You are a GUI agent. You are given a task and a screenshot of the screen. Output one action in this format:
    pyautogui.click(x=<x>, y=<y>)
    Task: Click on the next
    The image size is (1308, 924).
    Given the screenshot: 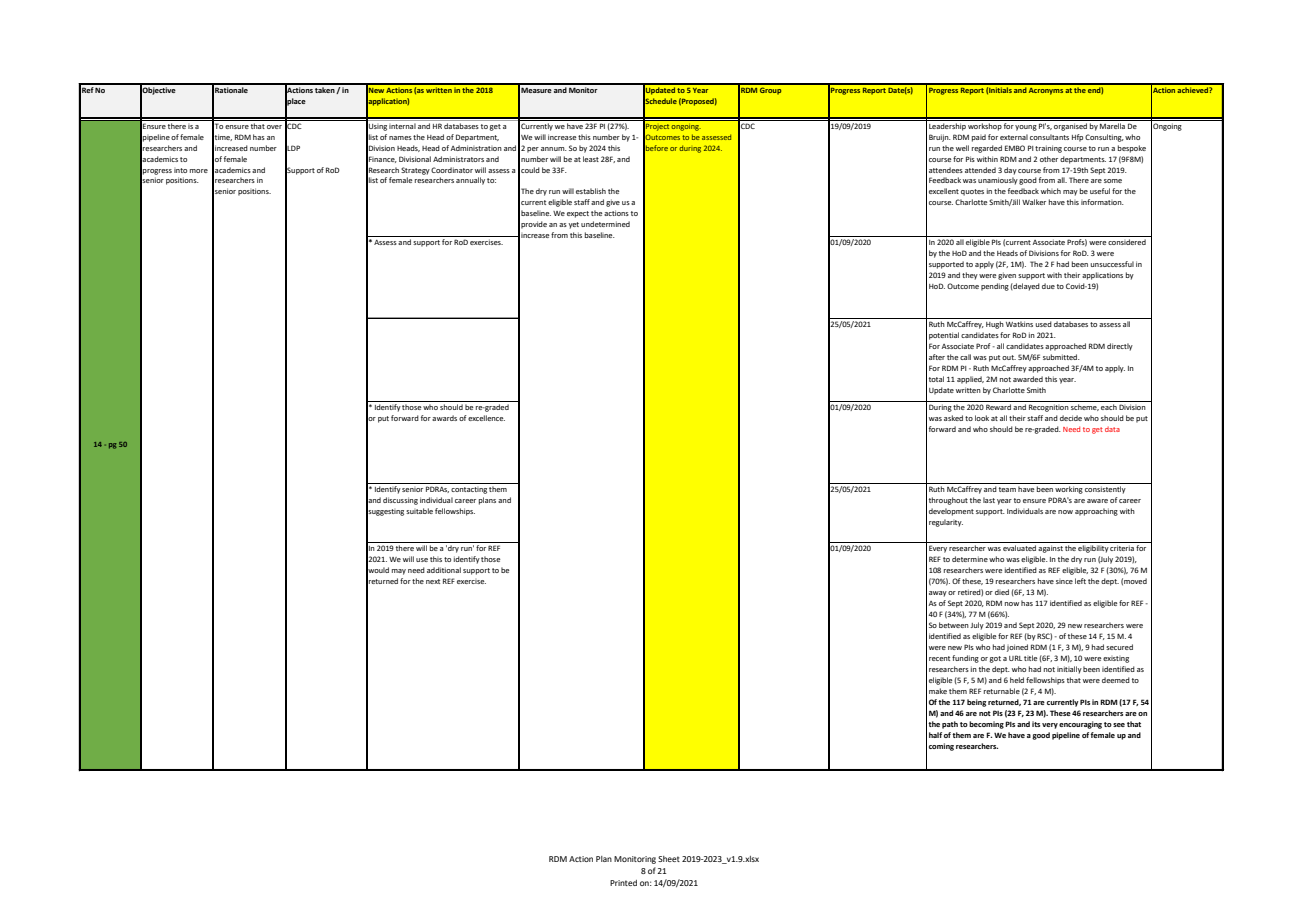 What is the action you would take?
    pyautogui.click(x=433, y=581)
